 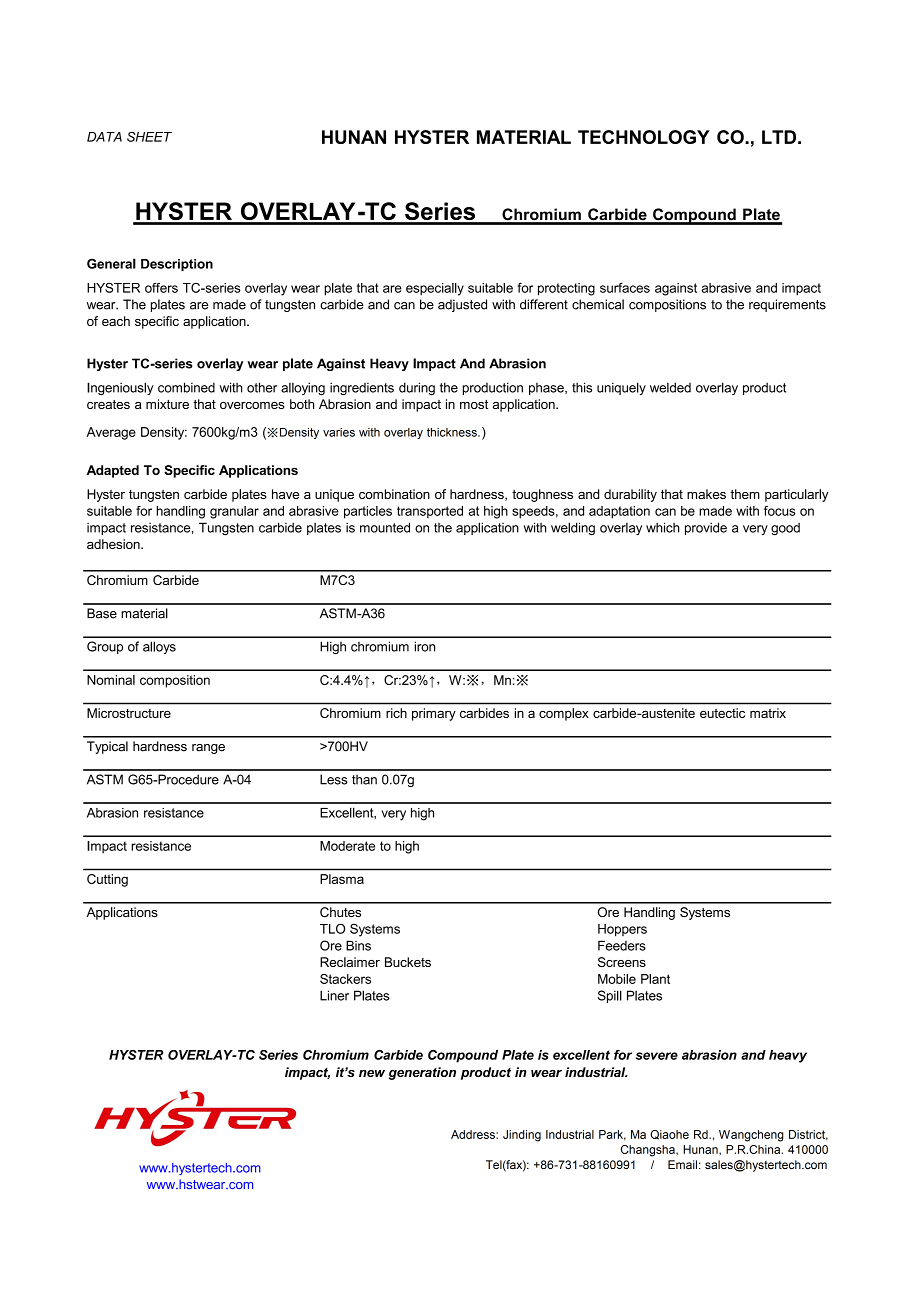 I want to click on SHEET, so click(x=149, y=137).
